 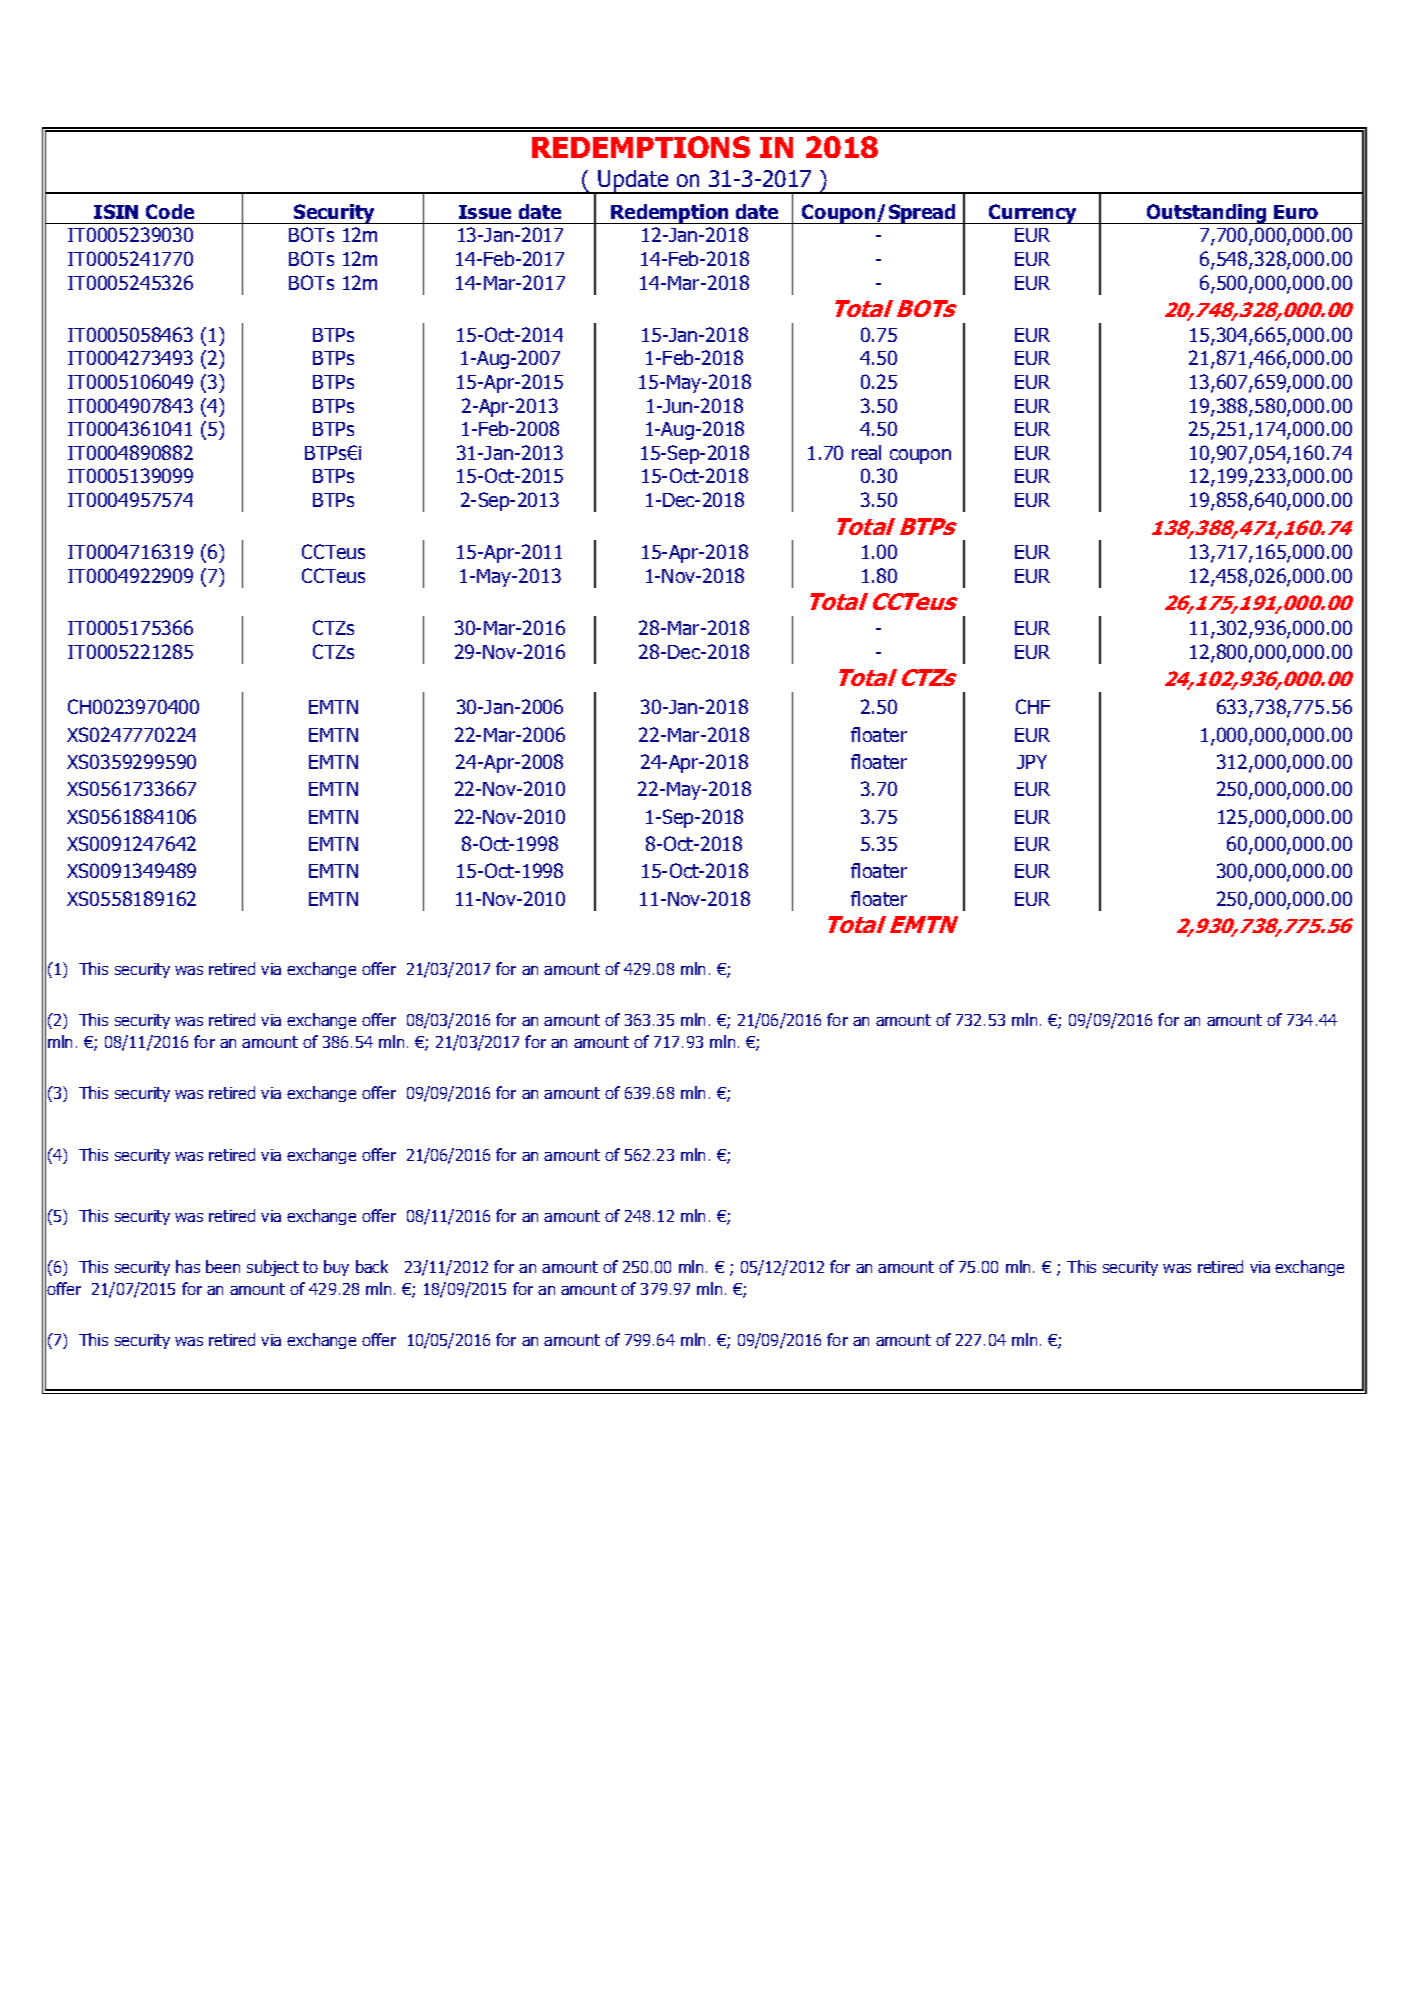 What do you see at coordinates (273, 1268) in the page?
I see `subject` at bounding box center [273, 1268].
